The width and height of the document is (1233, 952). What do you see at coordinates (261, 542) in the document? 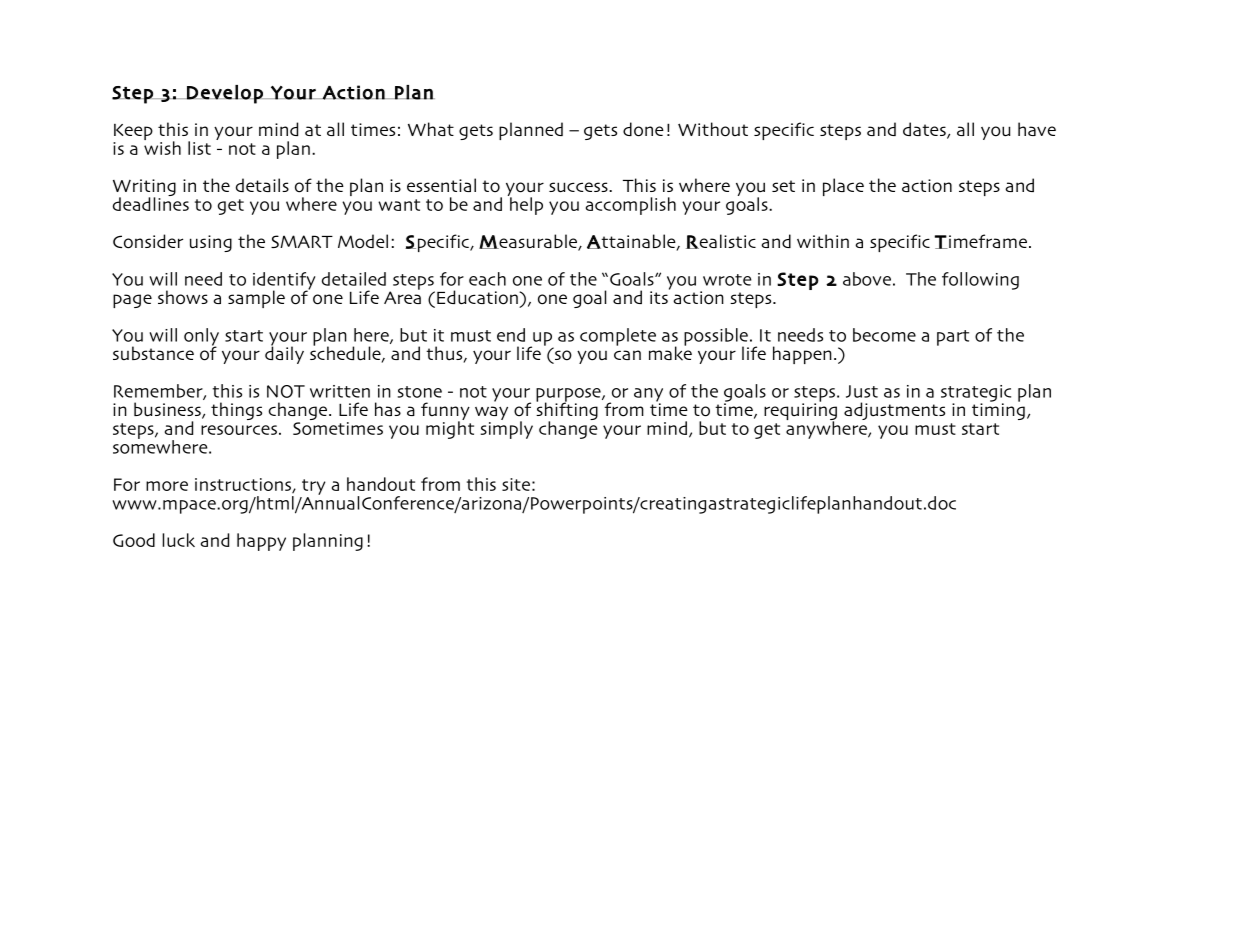
I see `happy` at bounding box center [261, 542].
